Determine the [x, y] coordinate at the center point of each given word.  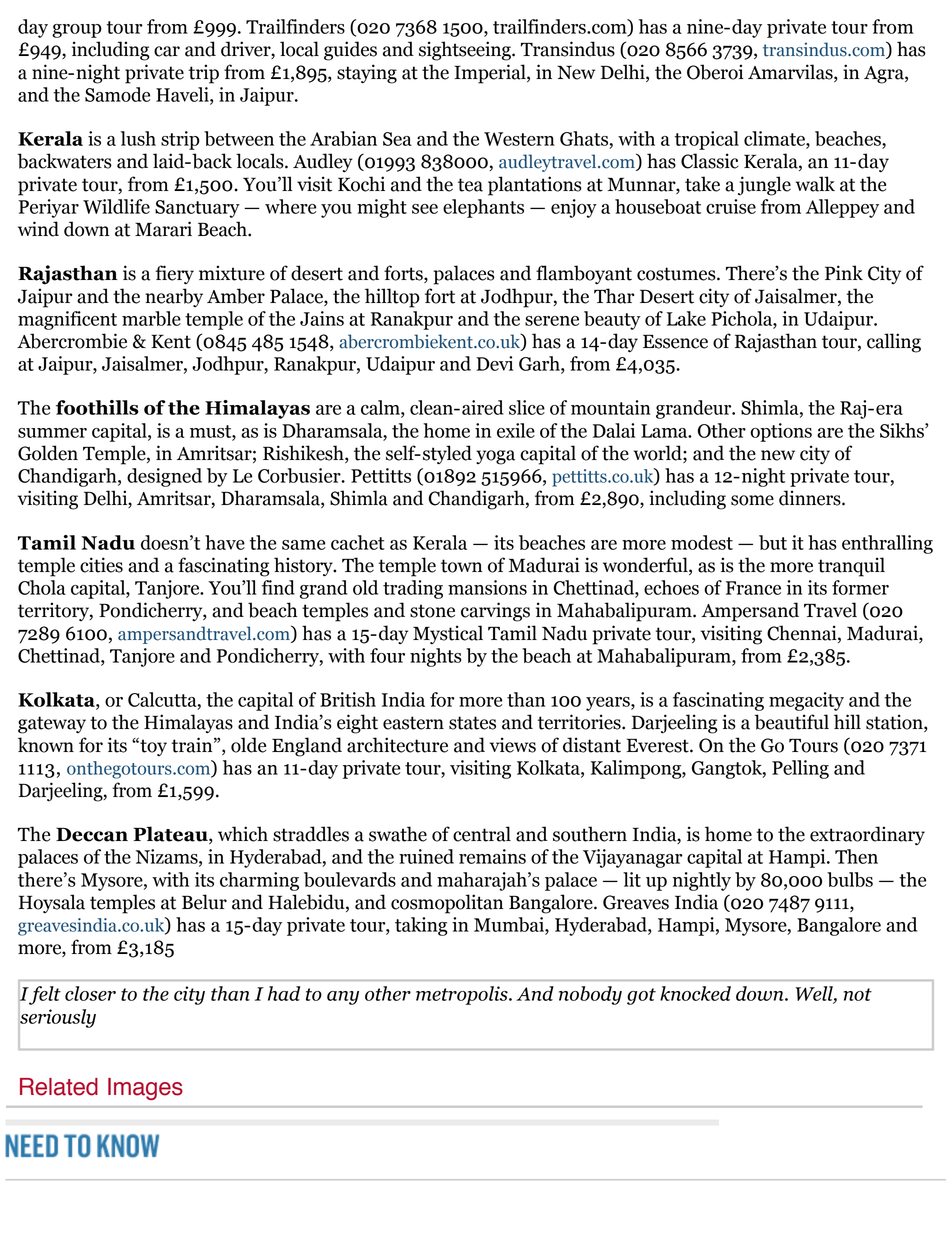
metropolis [463, 995]
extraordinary [867, 835]
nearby [174, 297]
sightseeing [466, 51]
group [77, 31]
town [461, 566]
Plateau [171, 835]
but [773, 542]
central [482, 834]
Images [145, 1089]
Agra [885, 75]
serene [552, 321]
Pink [844, 272]
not [858, 994]
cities [101, 565]
